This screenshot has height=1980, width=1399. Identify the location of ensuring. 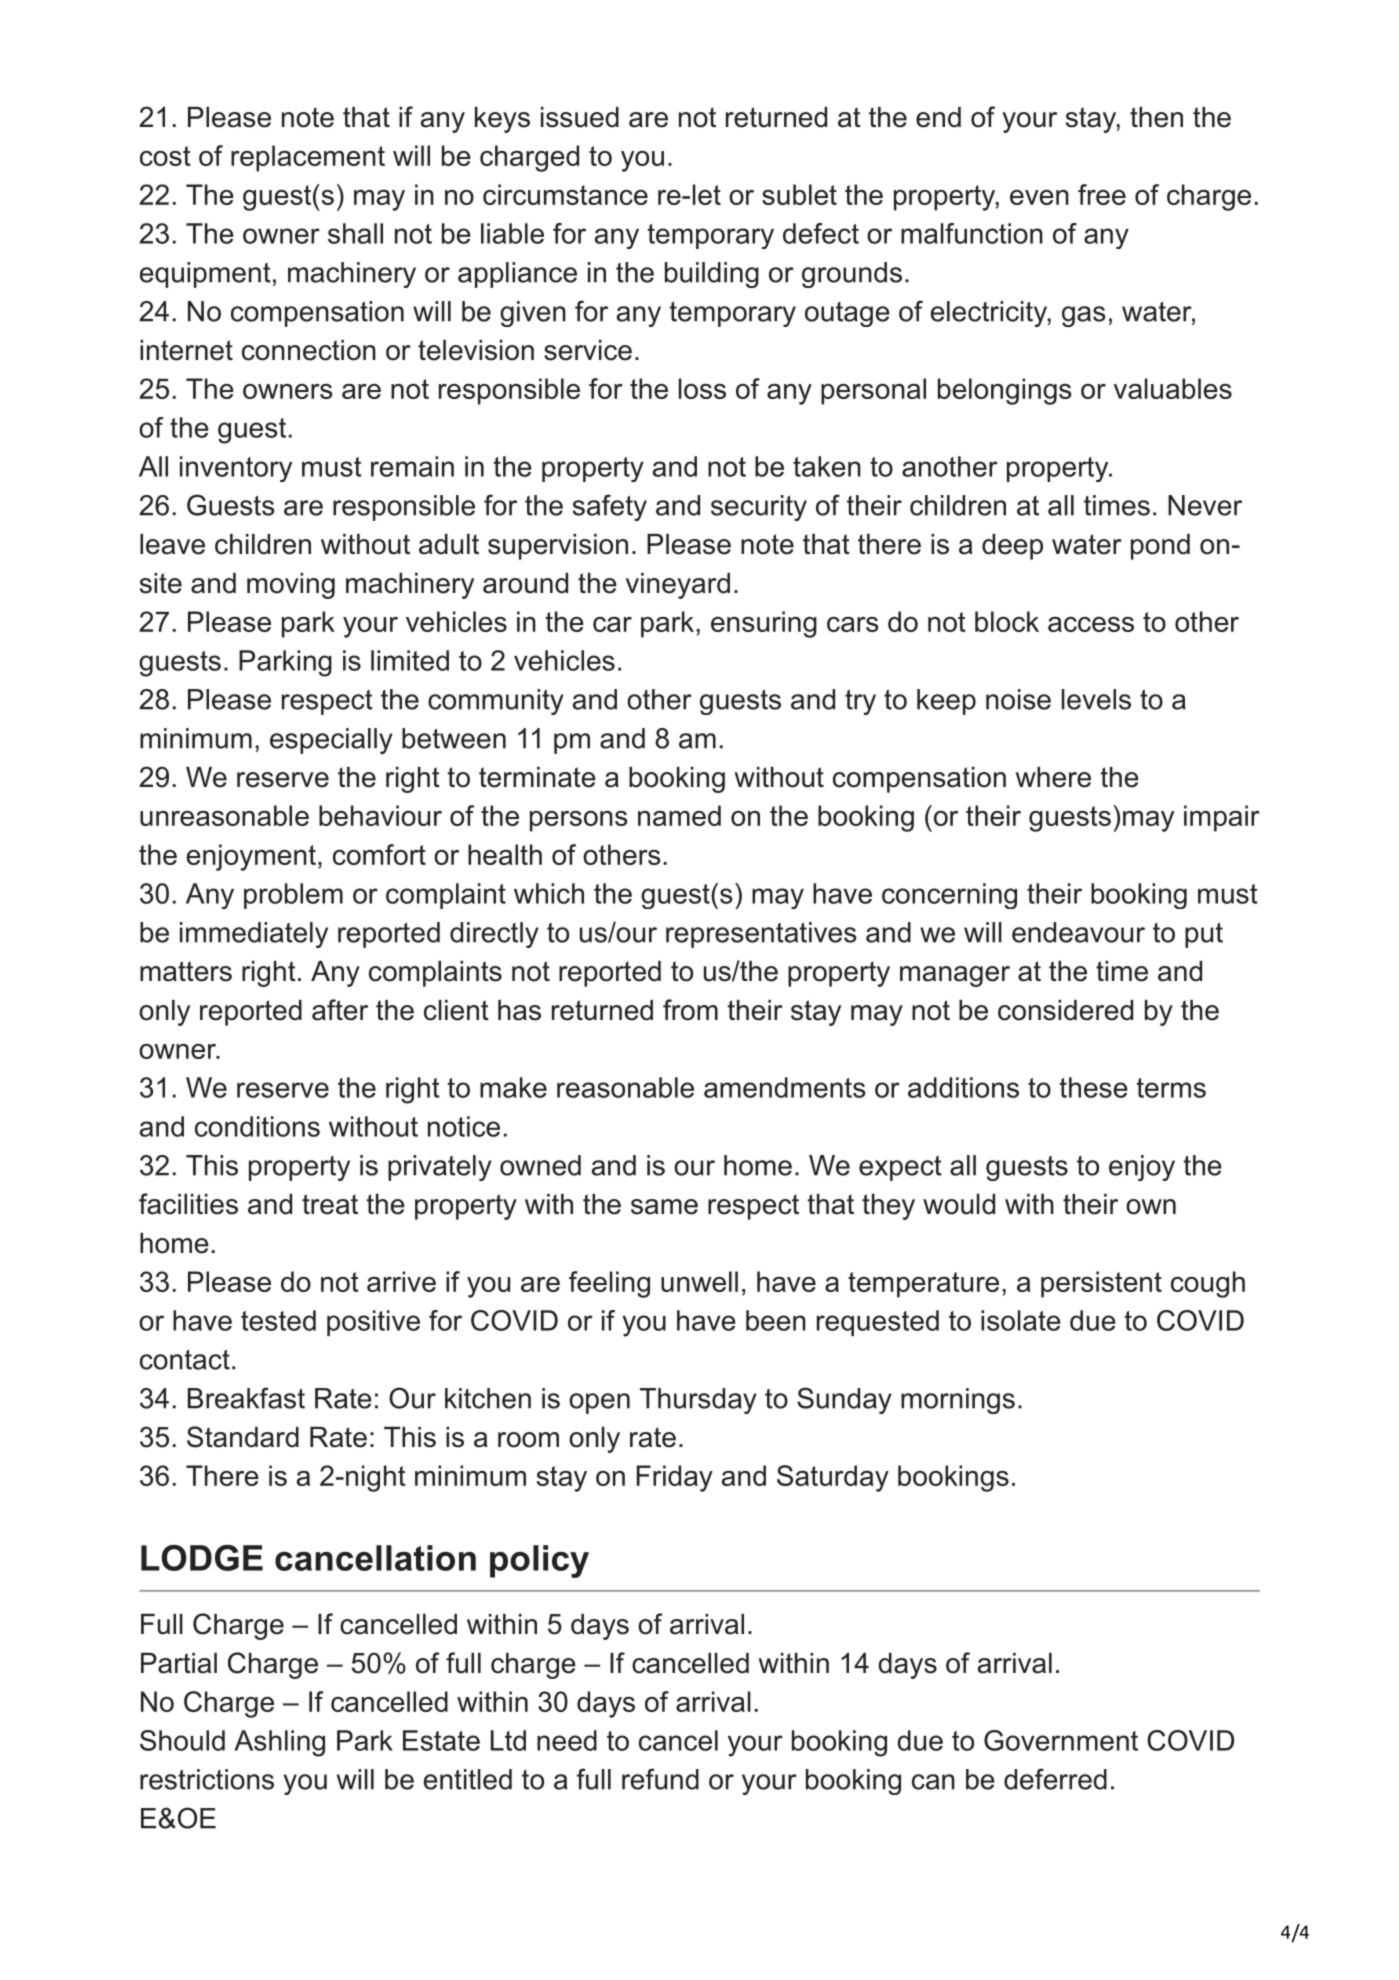
(764, 624).
